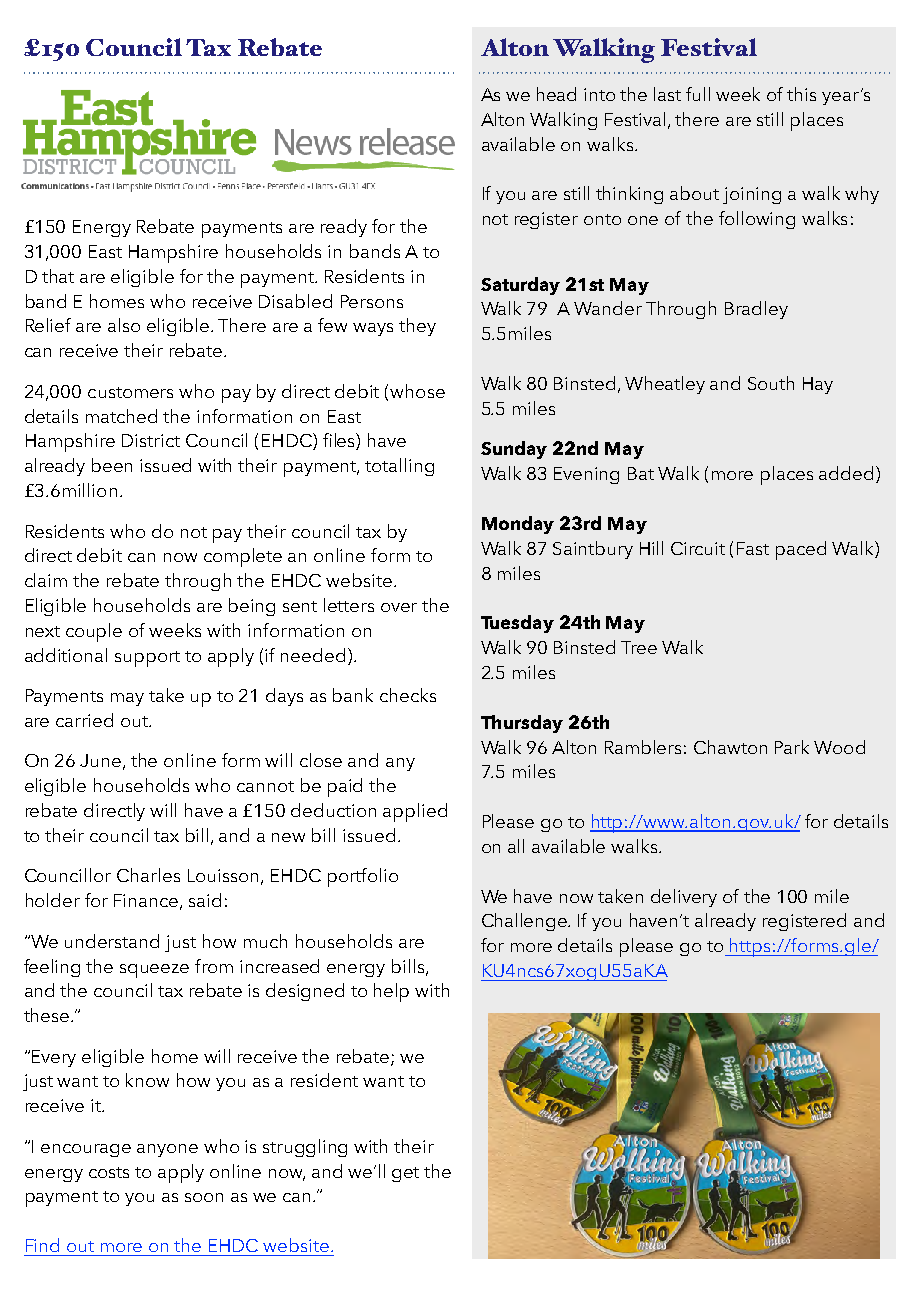  Describe the element at coordinates (147, 659) in the image. I see `support` at that location.
